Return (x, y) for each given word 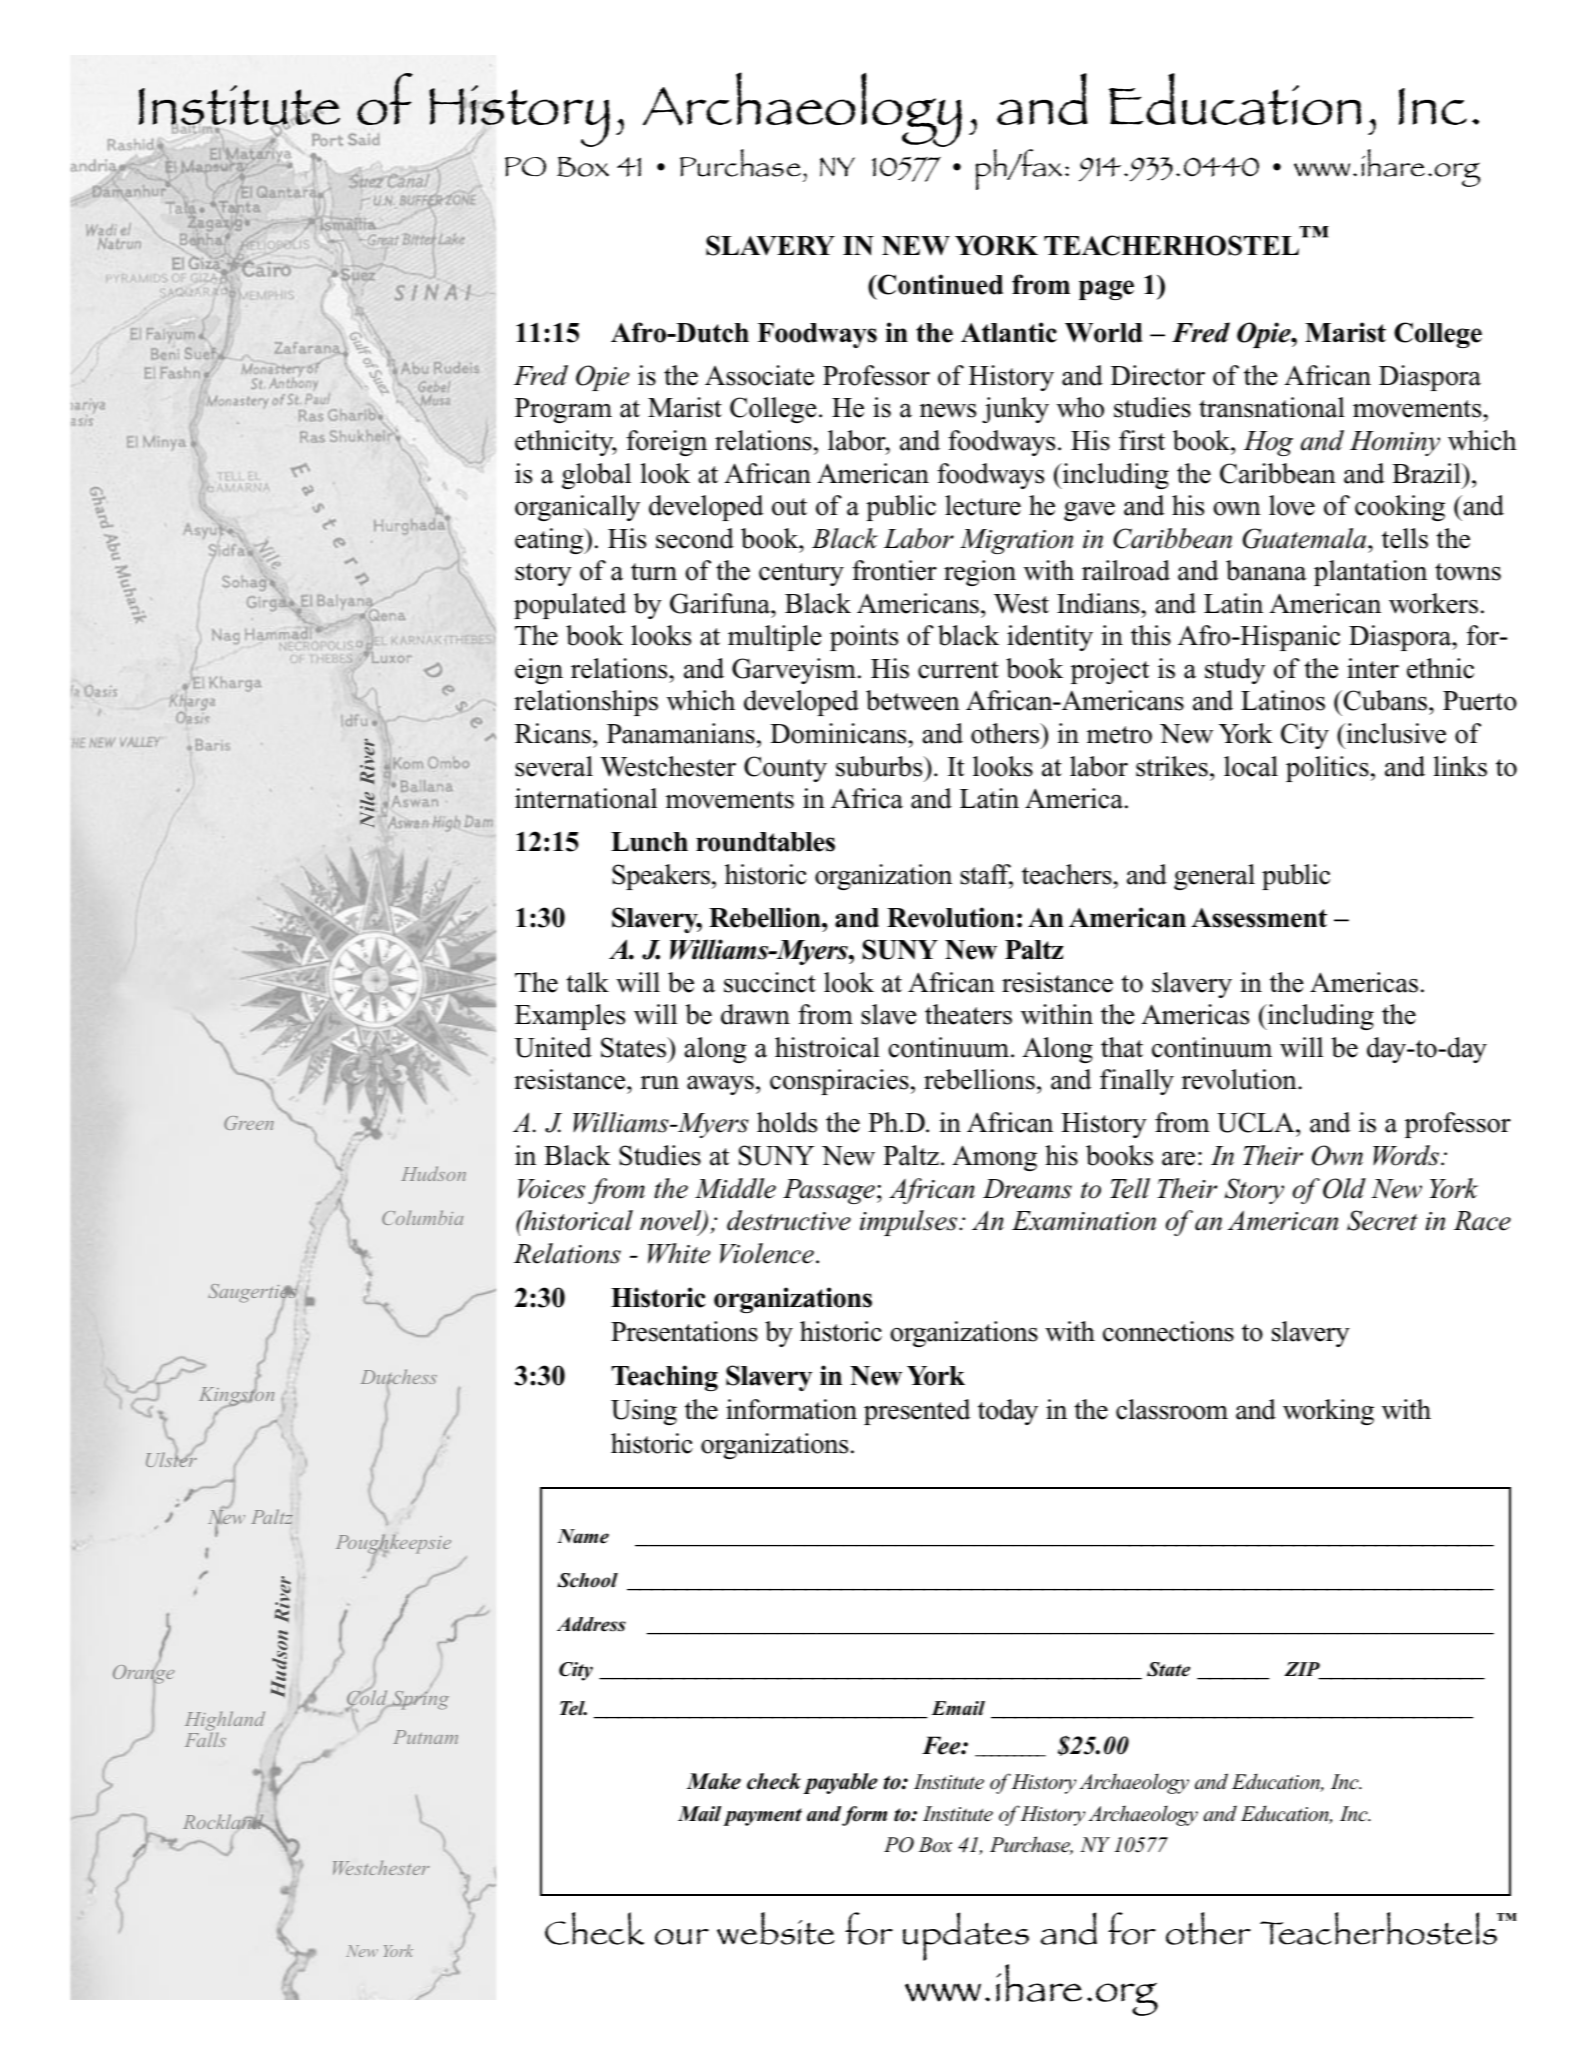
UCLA (1257, 1122)
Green (249, 1123)
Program (563, 410)
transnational (1272, 407)
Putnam (426, 1737)
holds (787, 1122)
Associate (759, 375)
